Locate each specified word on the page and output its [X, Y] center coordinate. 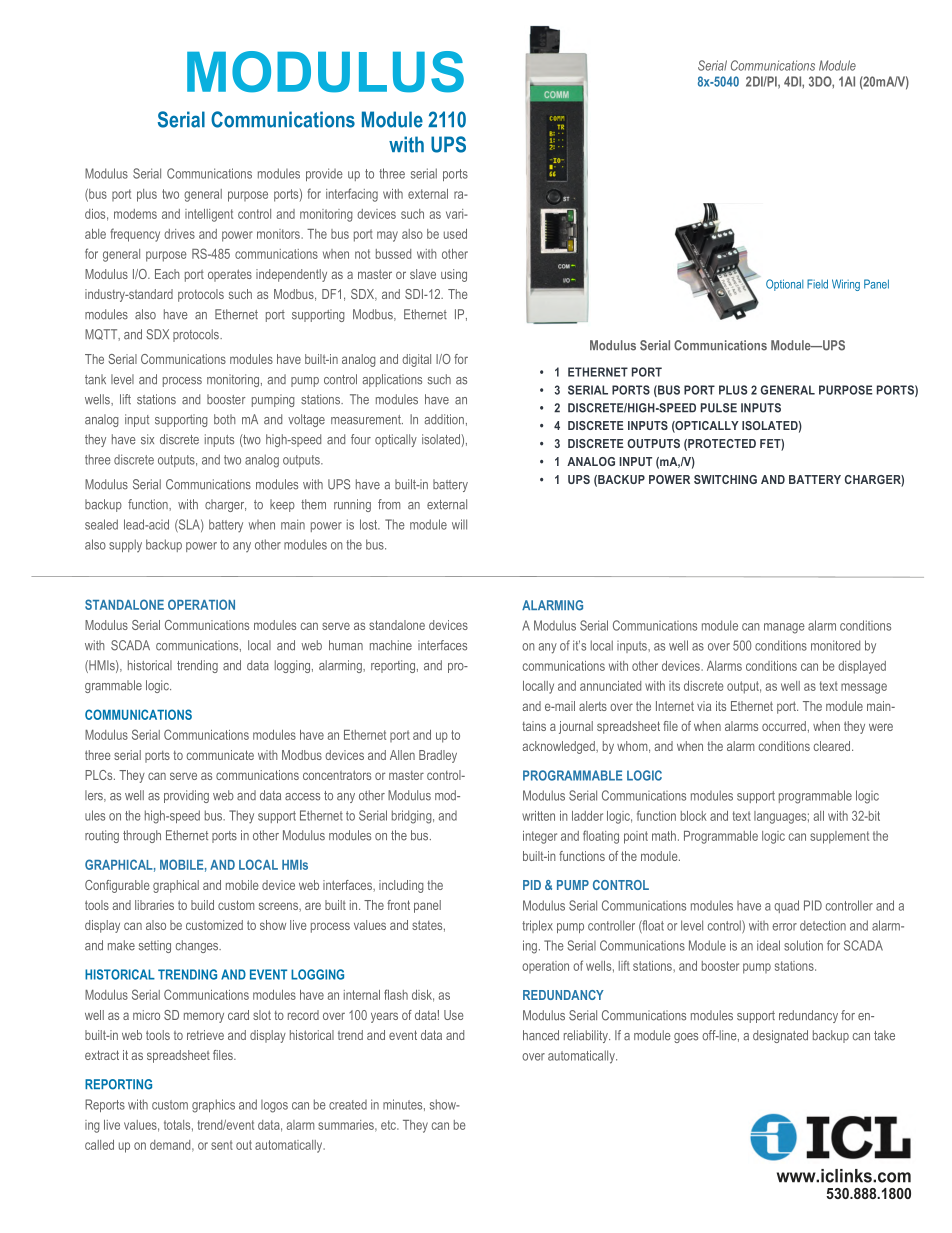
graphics [213, 1106]
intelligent [209, 215]
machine [391, 645]
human [346, 645]
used [455, 234]
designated [780, 1036]
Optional [784, 285]
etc [390, 1125]
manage [784, 628]
